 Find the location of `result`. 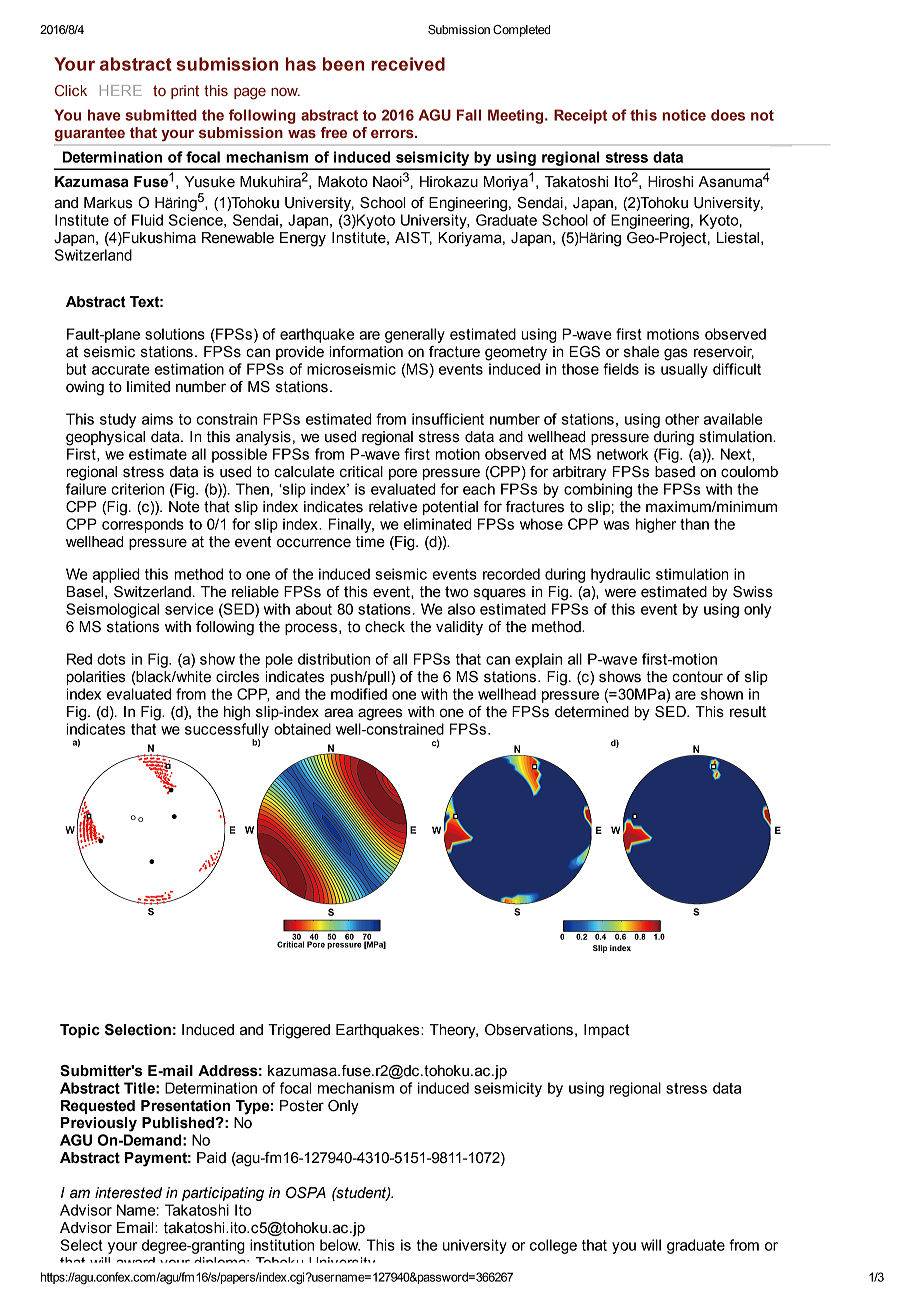

result is located at coordinates (748, 712).
